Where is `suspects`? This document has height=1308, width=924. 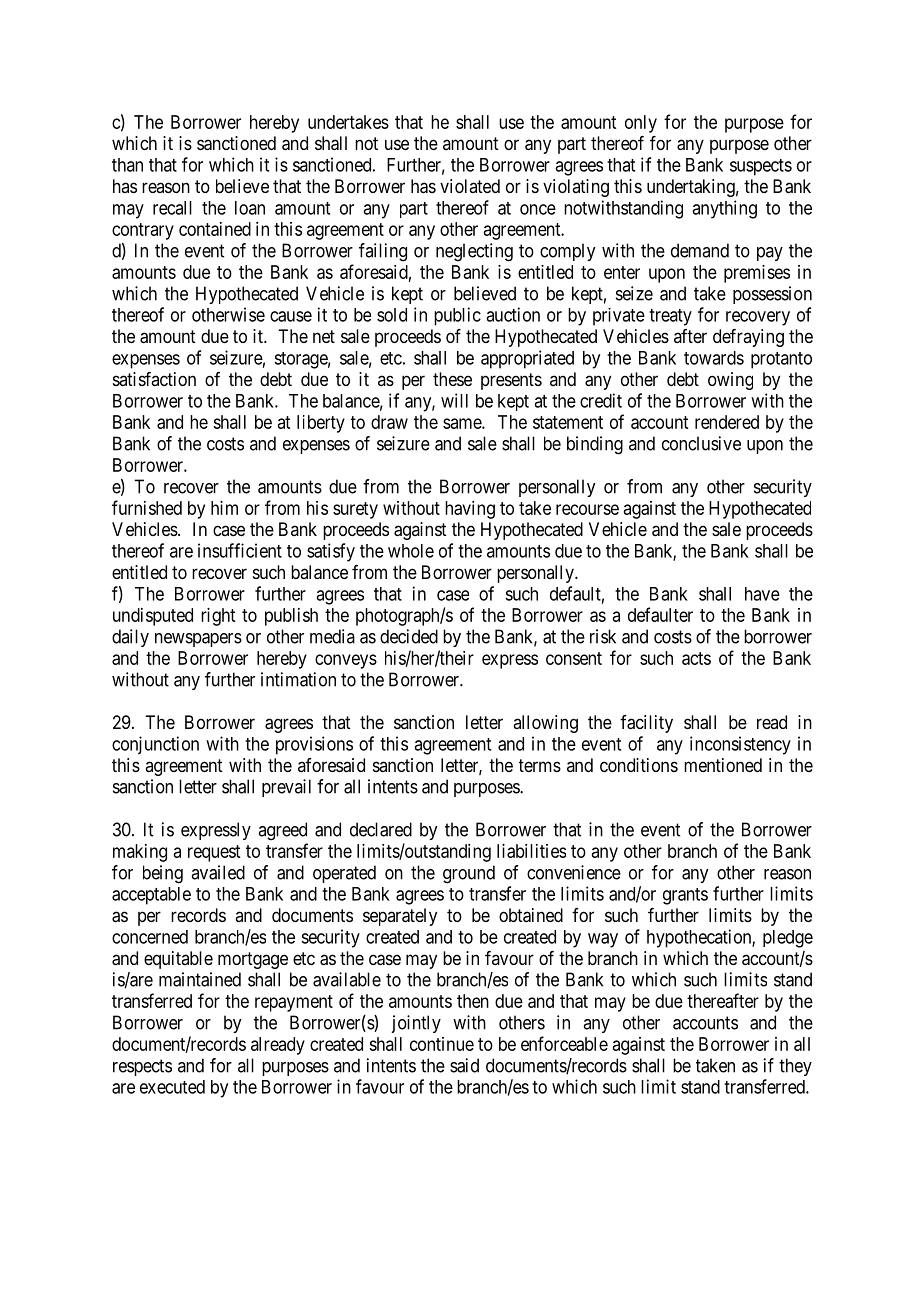 suspects is located at coordinates (761, 167).
